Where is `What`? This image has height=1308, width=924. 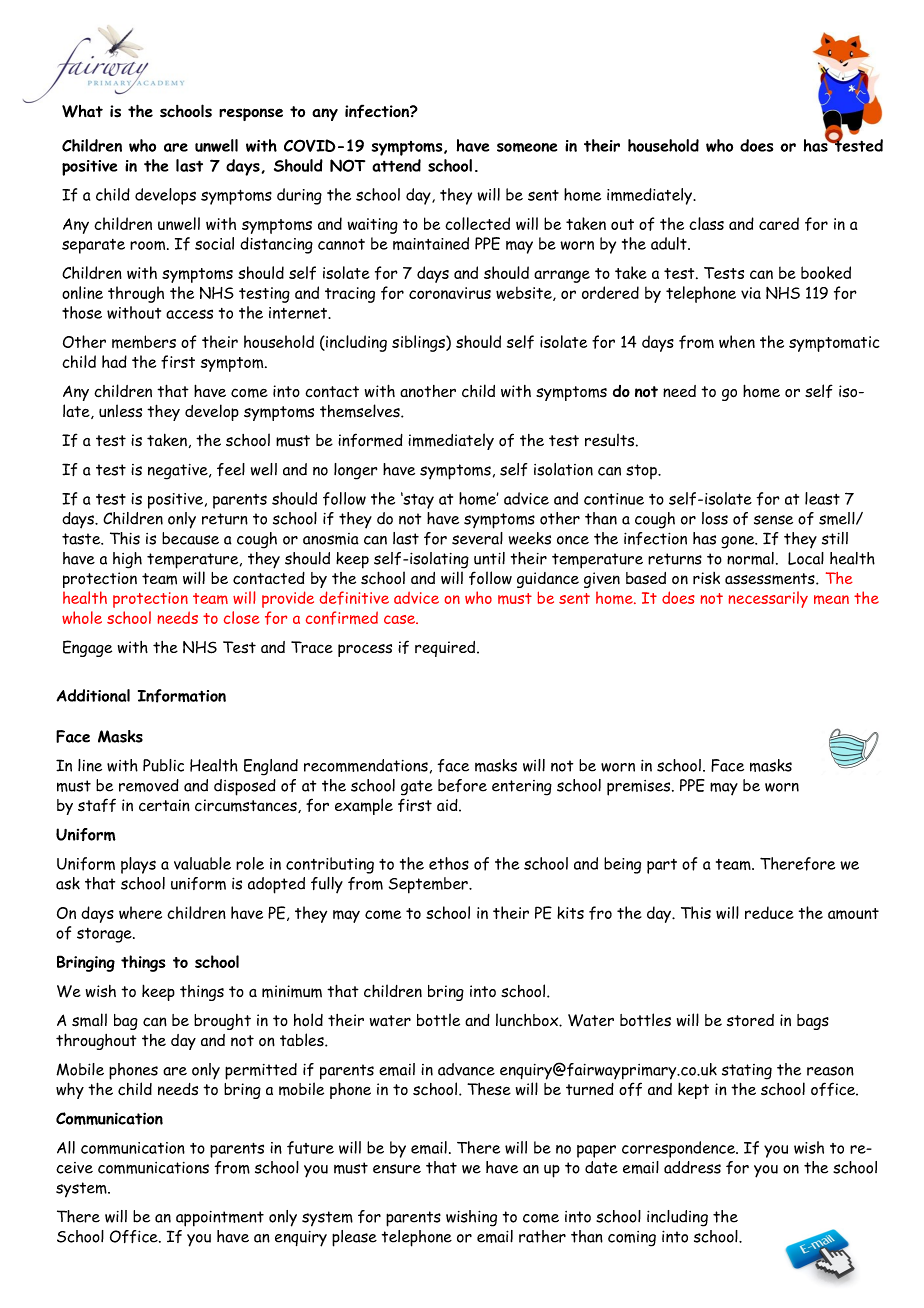
What is located at coordinates (82, 111).
